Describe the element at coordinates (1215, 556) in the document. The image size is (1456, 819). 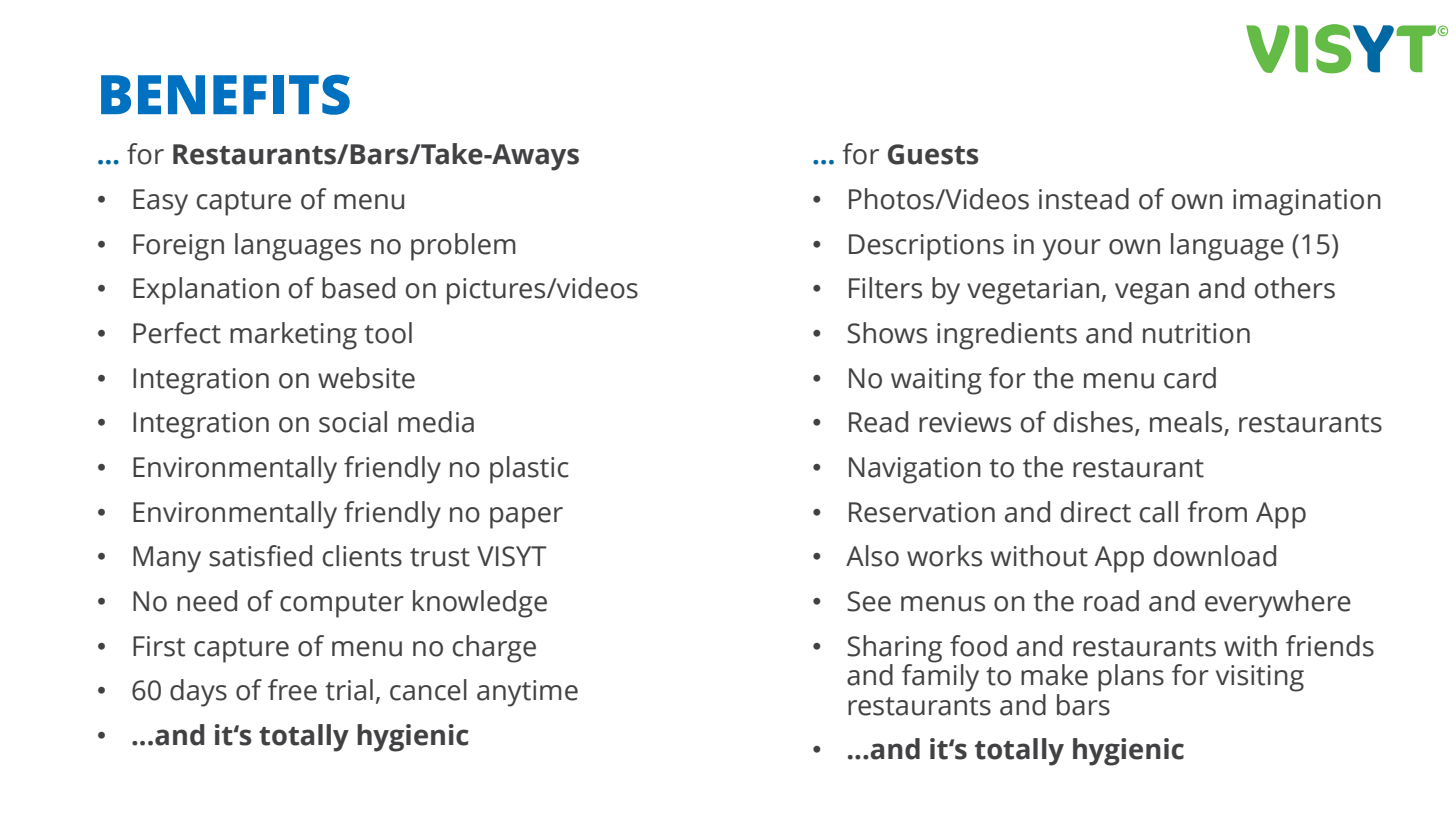
I see `download` at that location.
